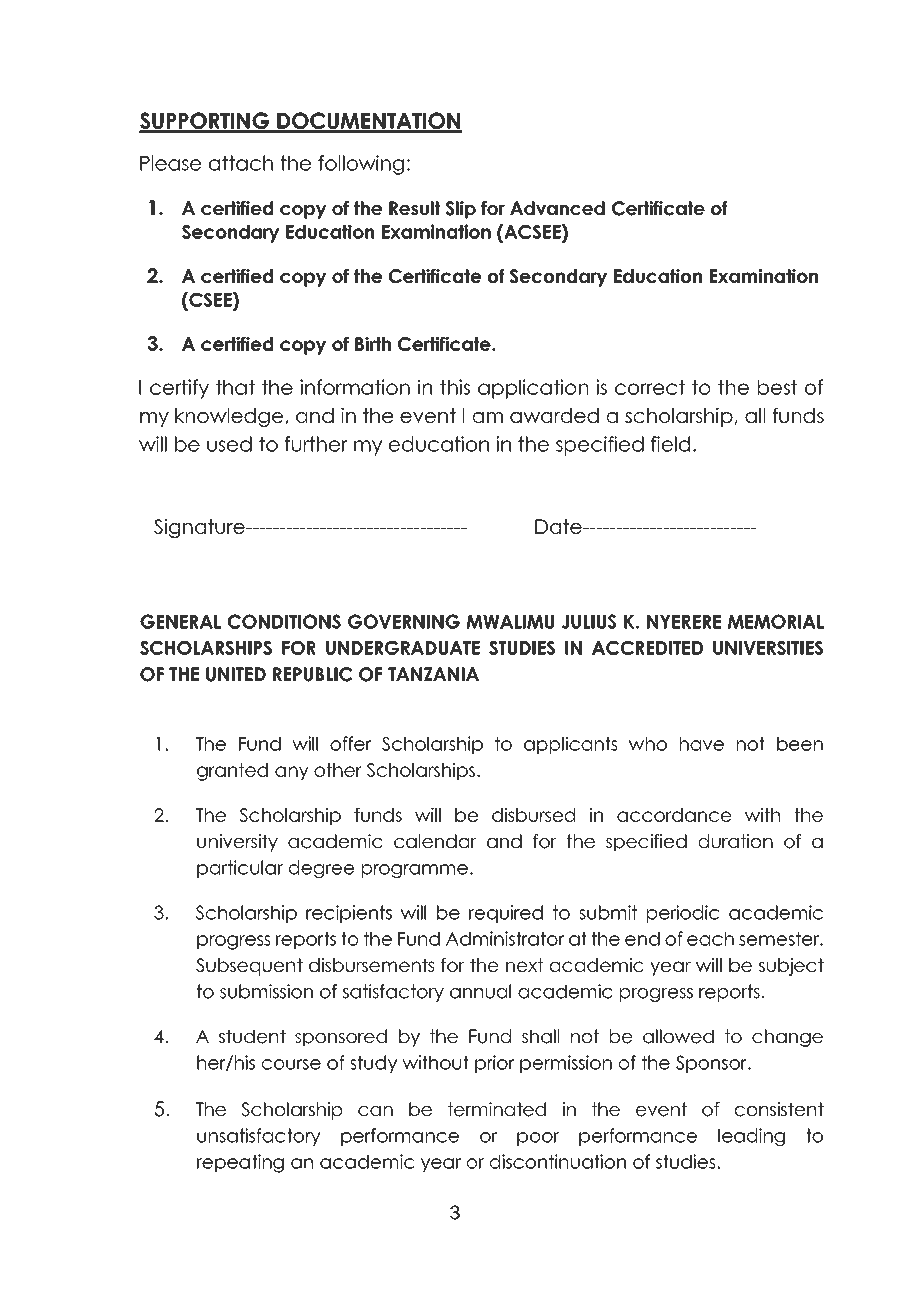  Describe the element at coordinates (571, 745) in the page. I see `applicants` at that location.
